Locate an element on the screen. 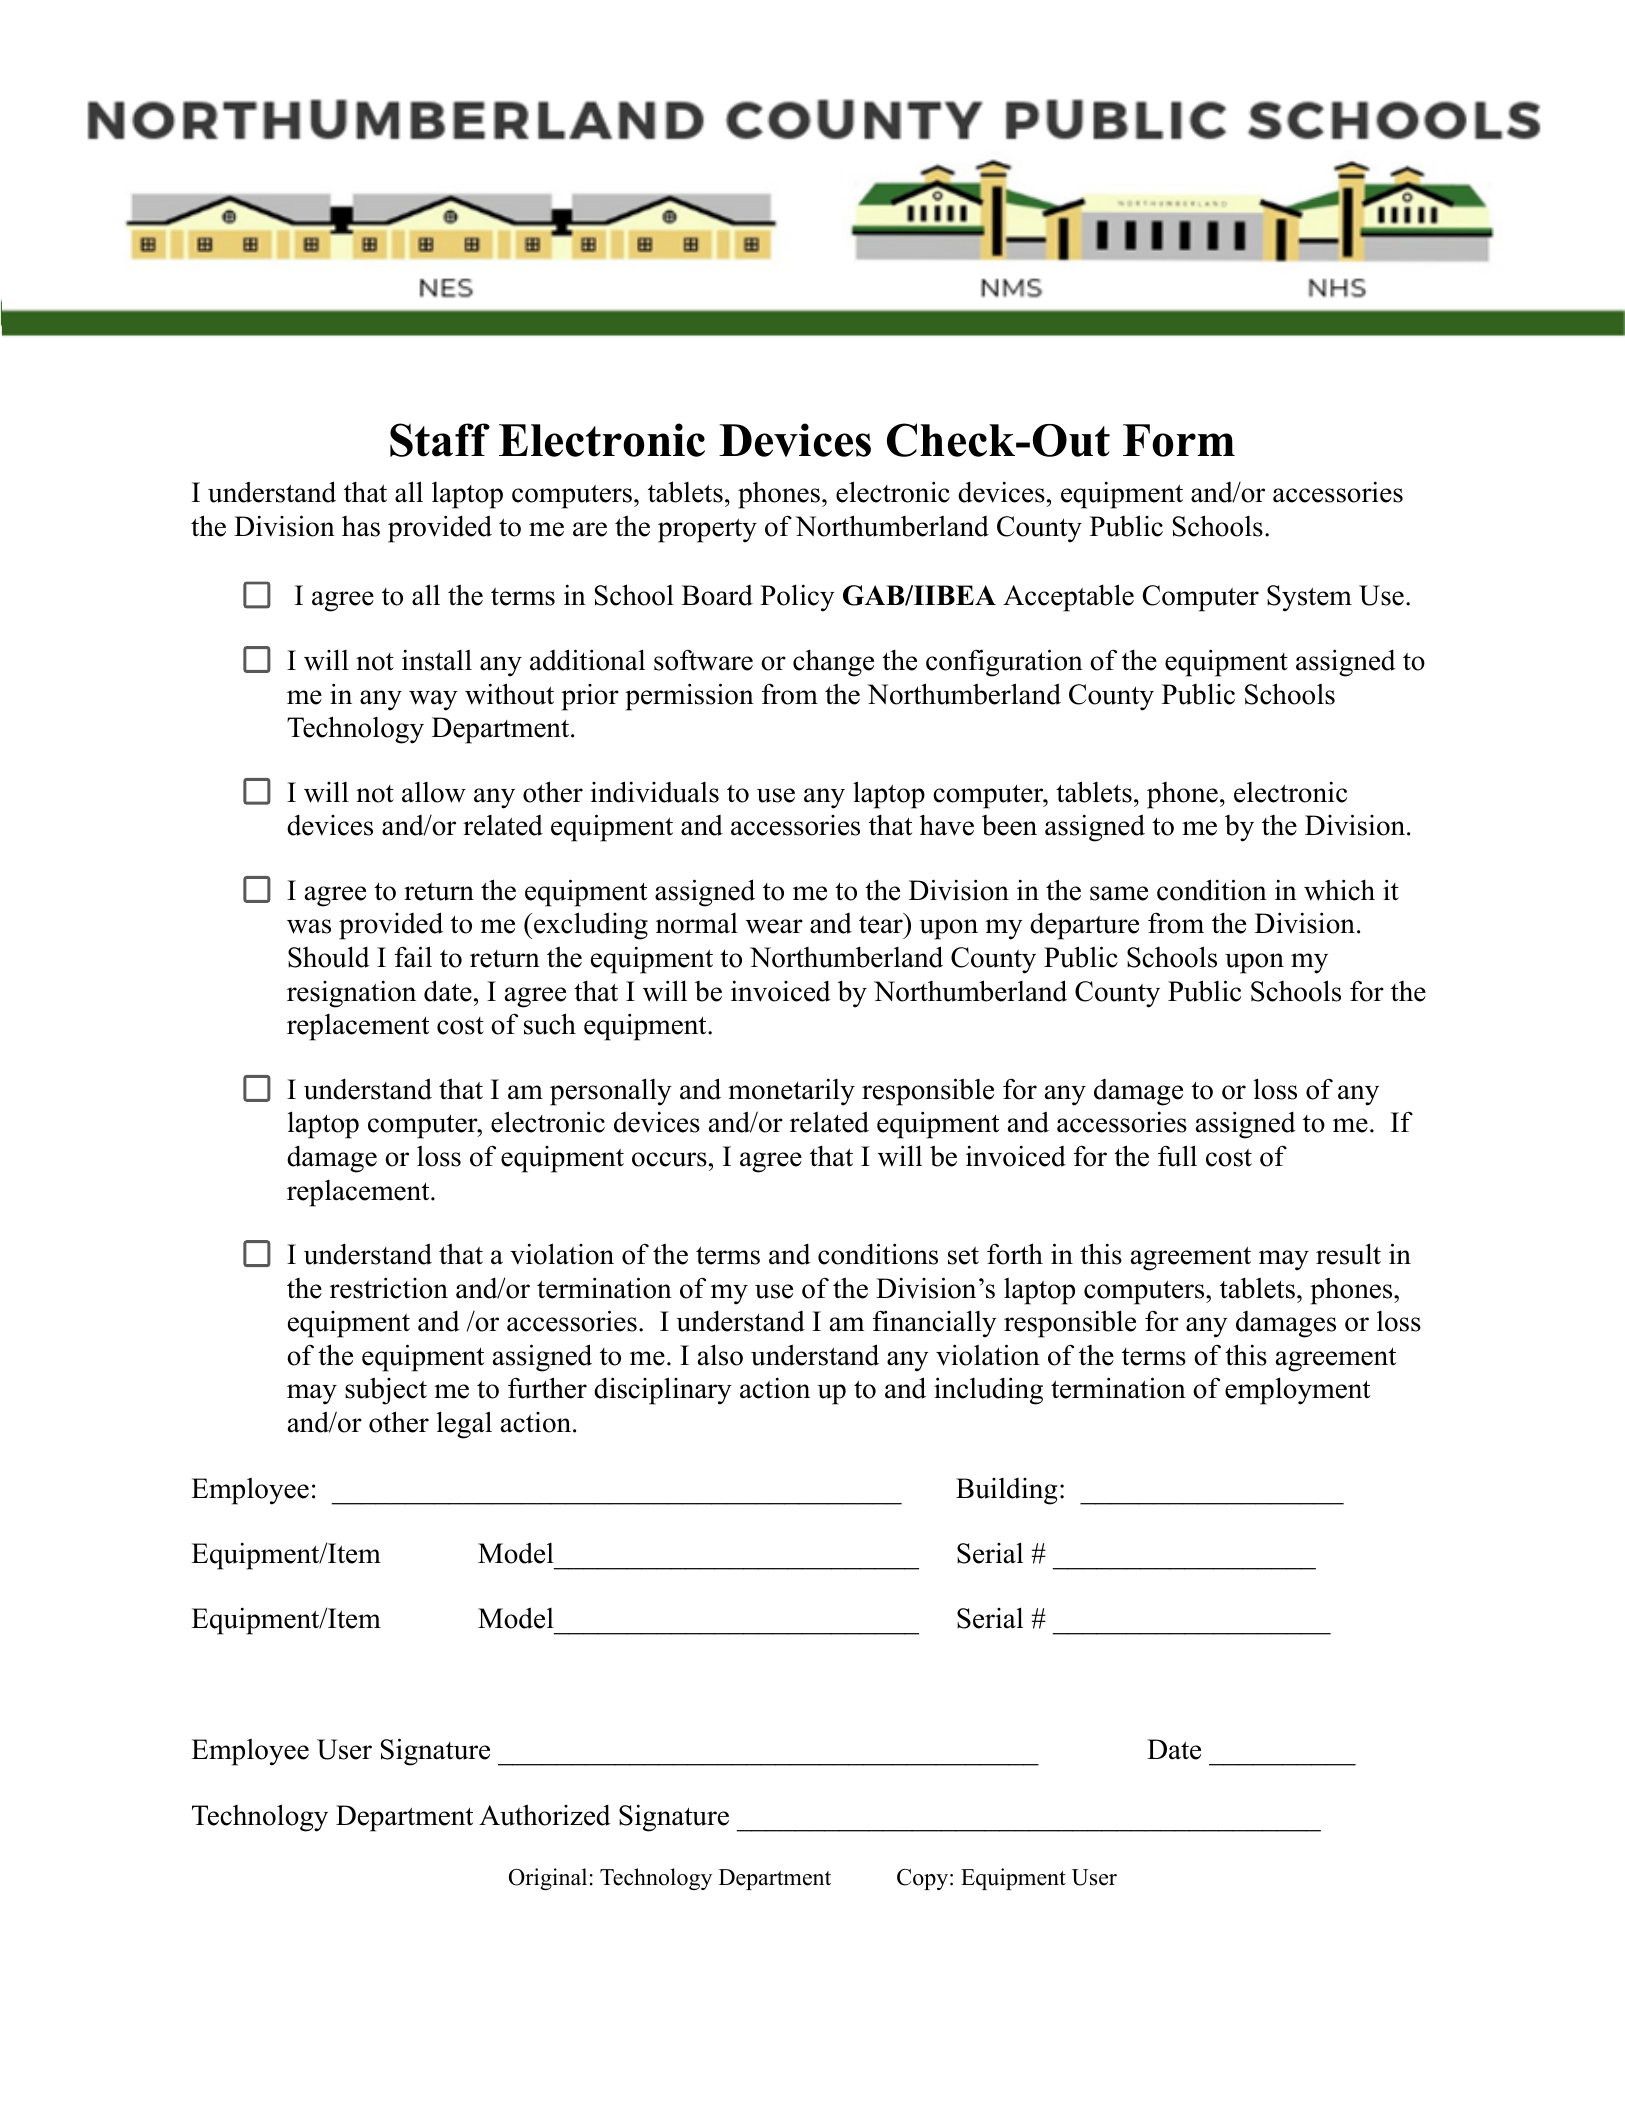  subject is located at coordinates (386, 1391).
